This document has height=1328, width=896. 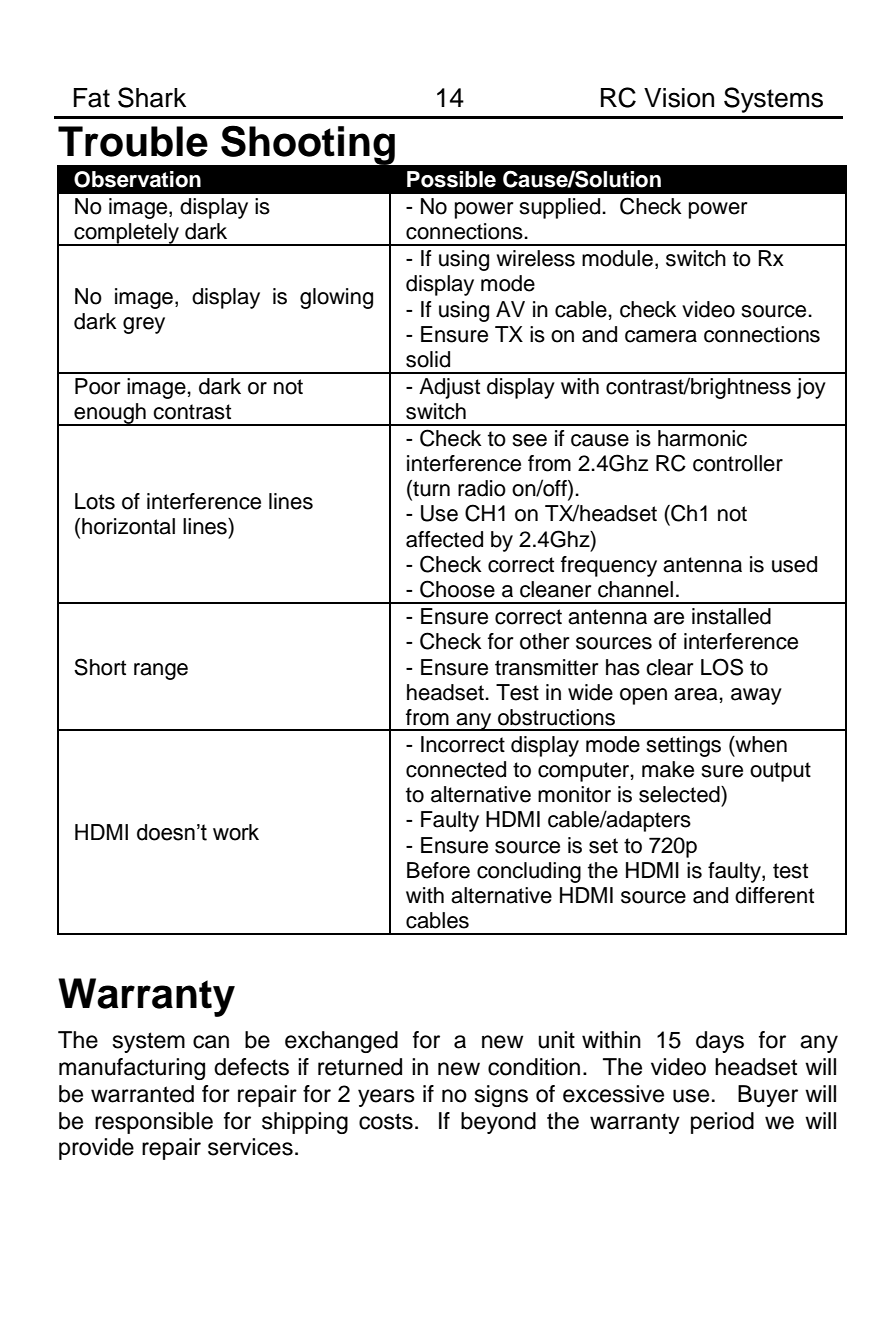 I want to click on beyond, so click(x=498, y=1123).
